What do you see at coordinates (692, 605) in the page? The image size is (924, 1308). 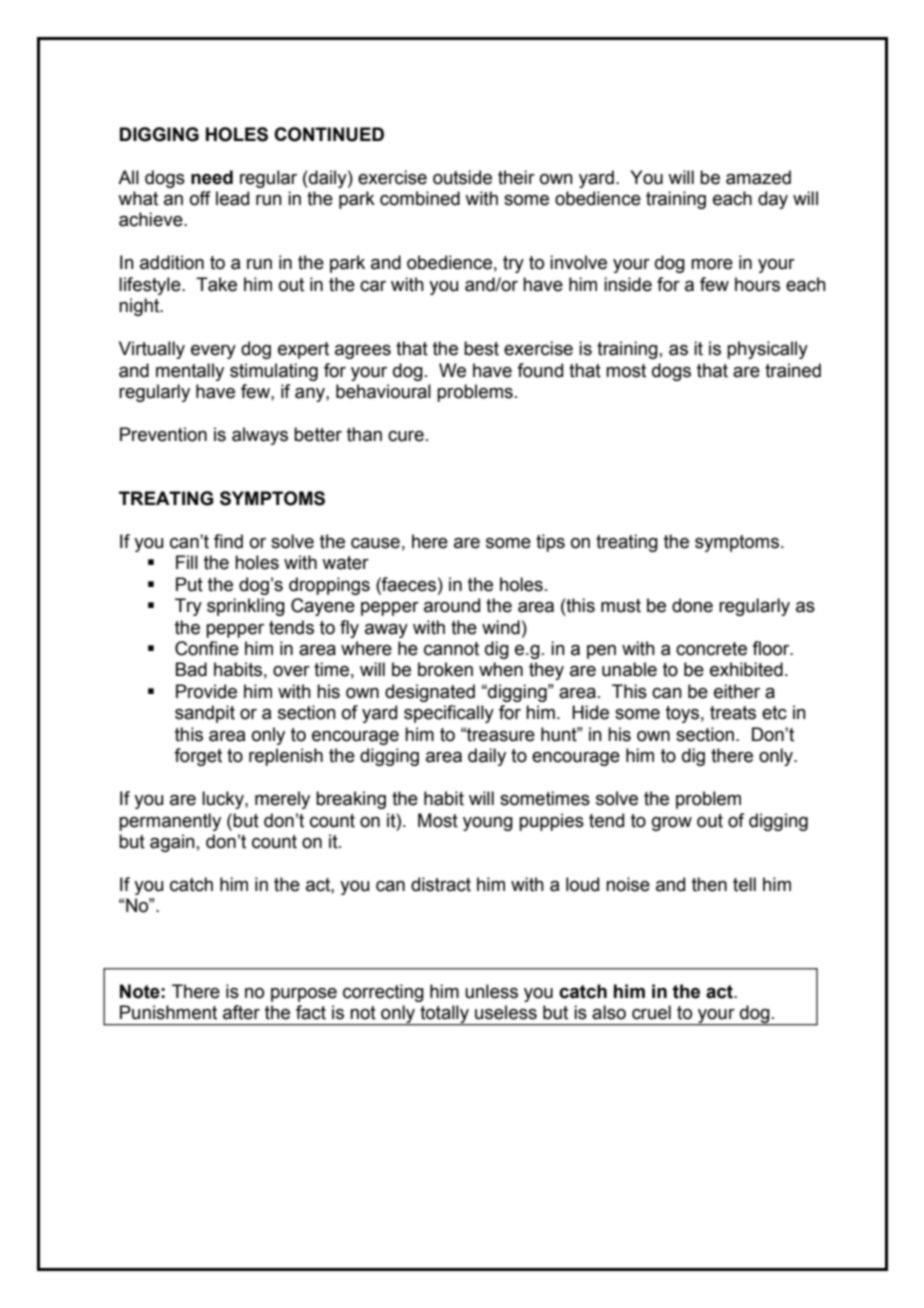 I see `done` at bounding box center [692, 605].
